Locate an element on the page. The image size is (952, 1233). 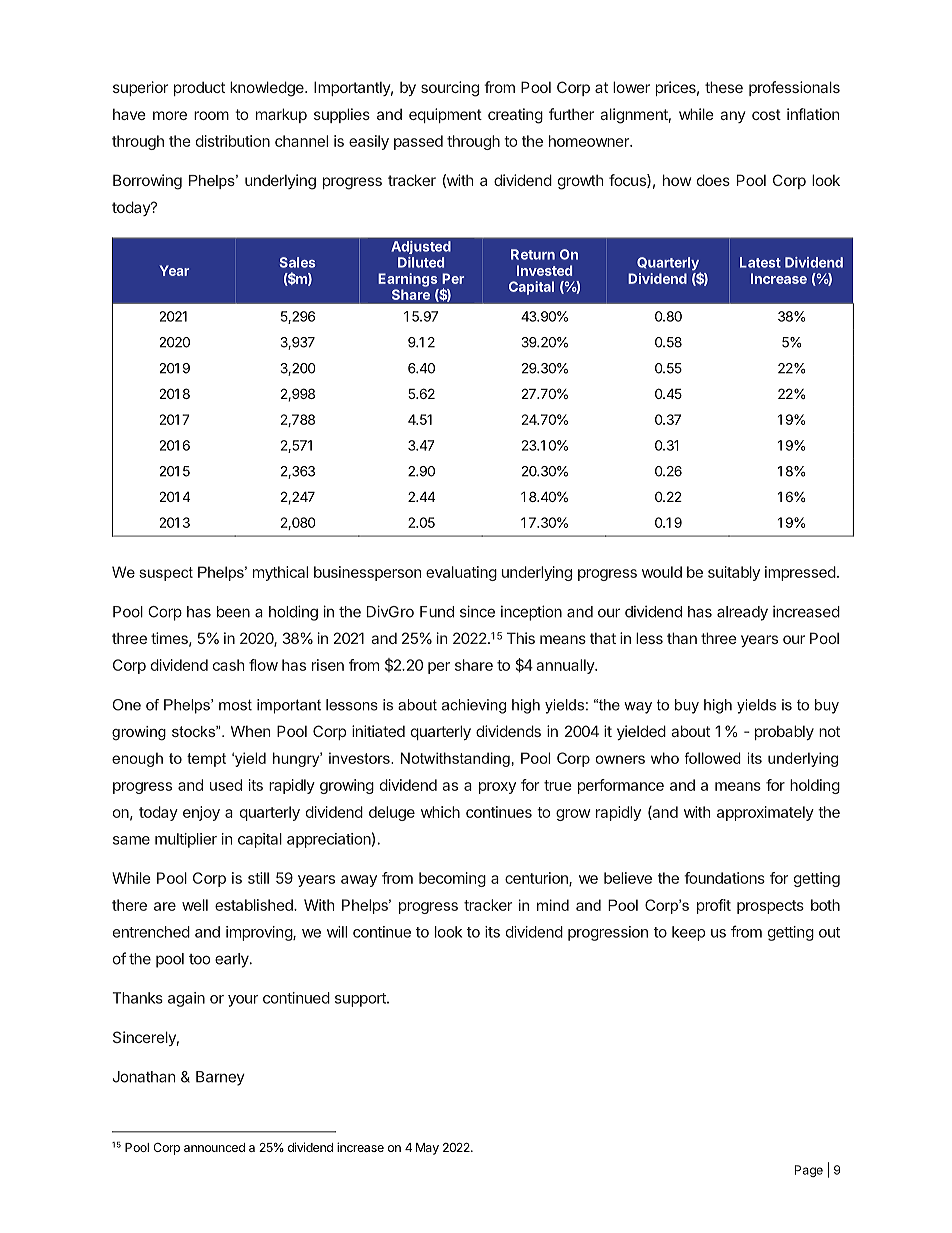
any is located at coordinates (732, 117).
